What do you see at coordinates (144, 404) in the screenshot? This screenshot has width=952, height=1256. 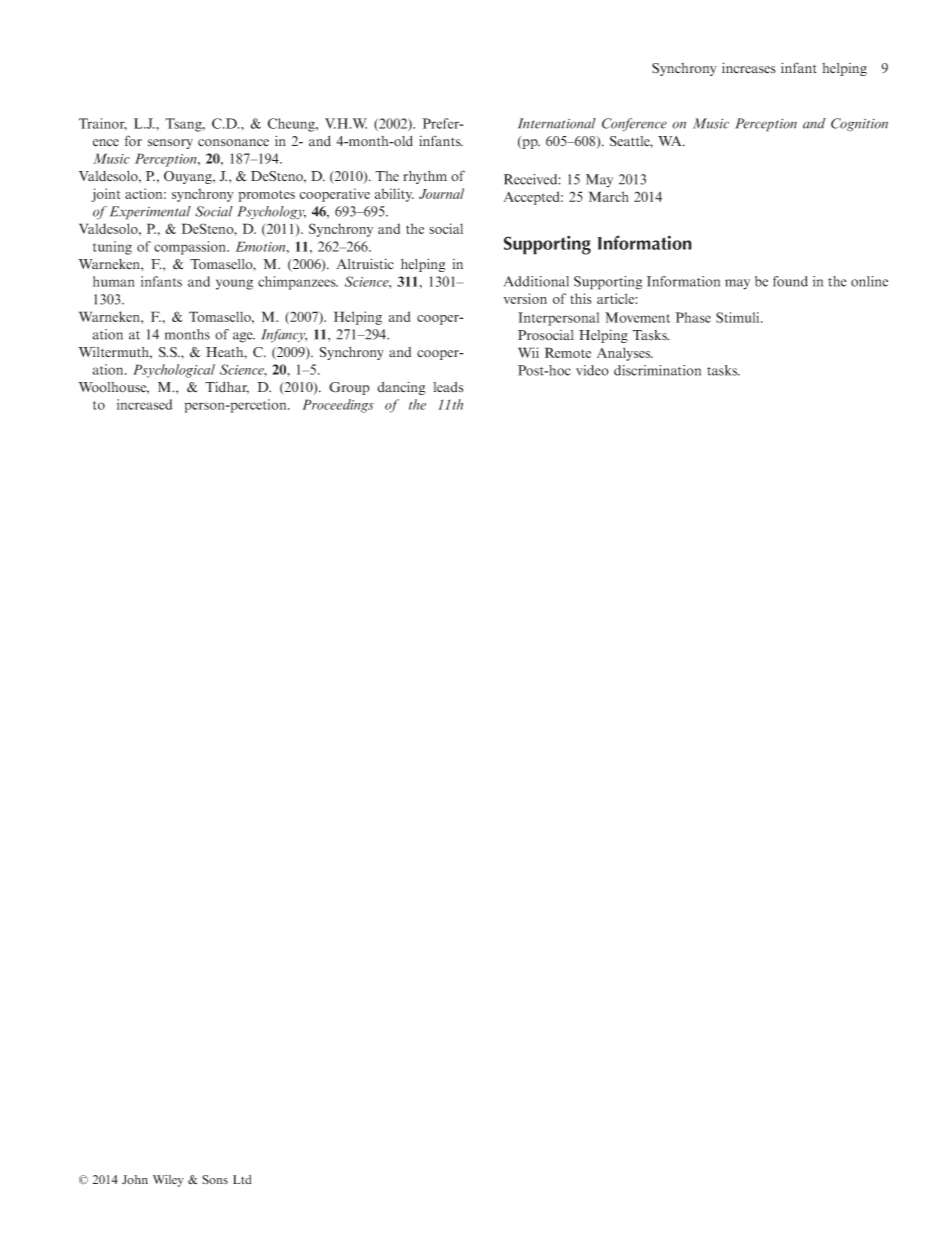 I see `increased` at bounding box center [144, 404].
